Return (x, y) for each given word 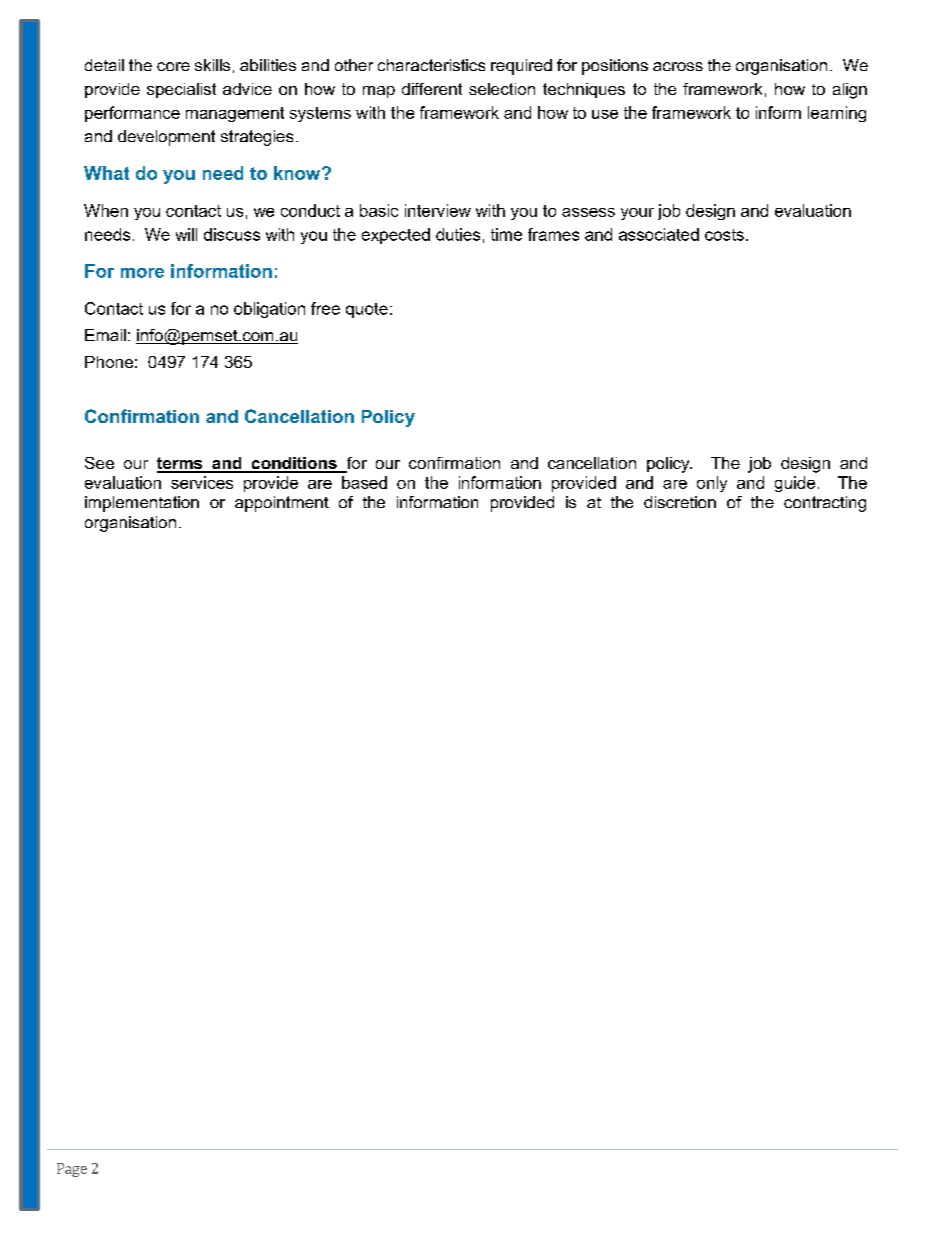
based (364, 482)
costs (724, 235)
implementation (142, 504)
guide (795, 484)
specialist (181, 90)
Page (72, 1170)
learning (837, 114)
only (712, 484)
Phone (109, 362)
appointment (282, 504)
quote (367, 310)
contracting (825, 504)
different (432, 89)
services (202, 482)
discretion (680, 502)
